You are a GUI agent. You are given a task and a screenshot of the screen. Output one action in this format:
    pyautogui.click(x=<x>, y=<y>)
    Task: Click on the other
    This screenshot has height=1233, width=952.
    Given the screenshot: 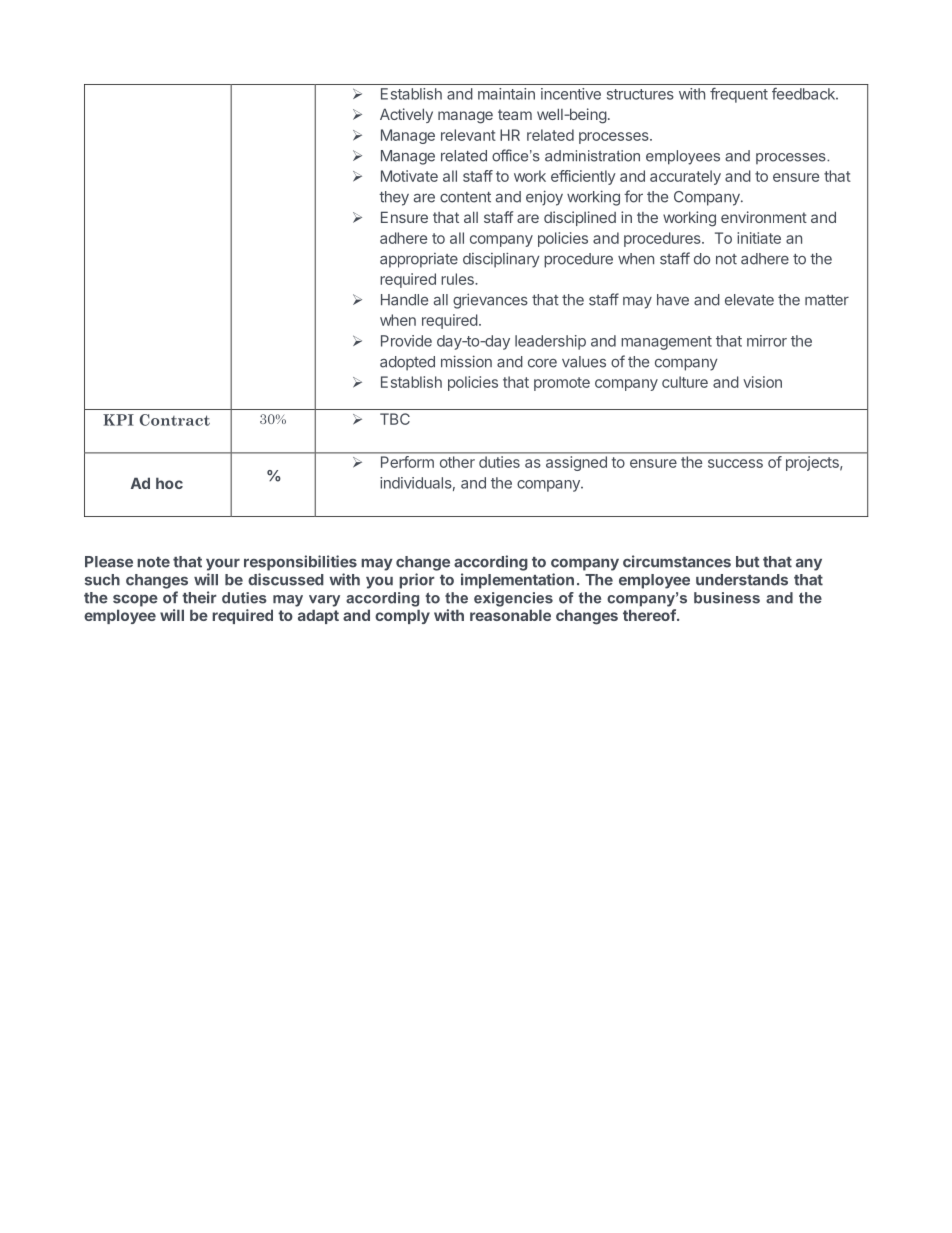 What is the action you would take?
    pyautogui.click(x=457, y=462)
